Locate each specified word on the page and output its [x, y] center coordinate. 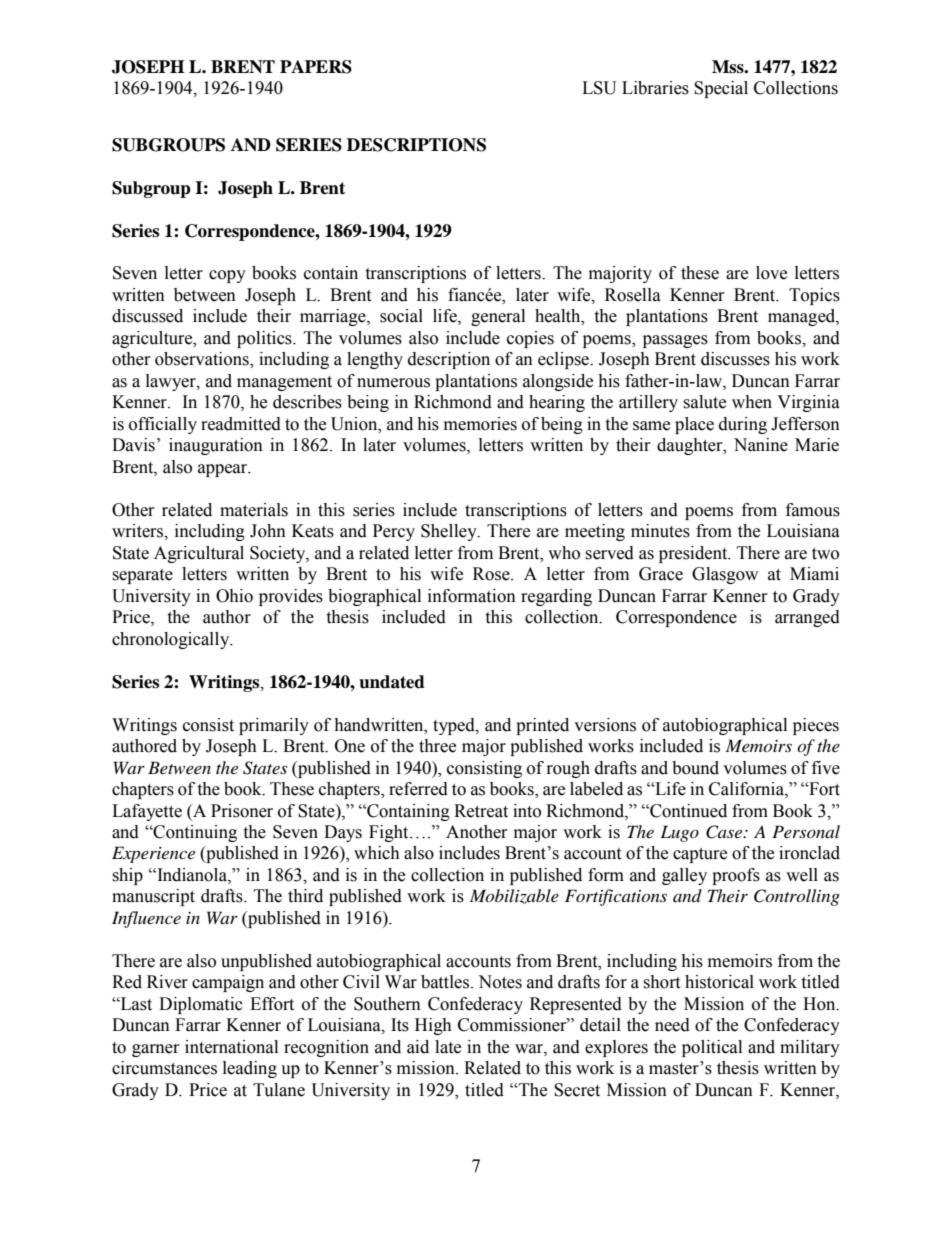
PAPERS [316, 67]
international [231, 1047]
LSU [599, 88]
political [712, 1048]
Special [721, 89]
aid [418, 1047]
